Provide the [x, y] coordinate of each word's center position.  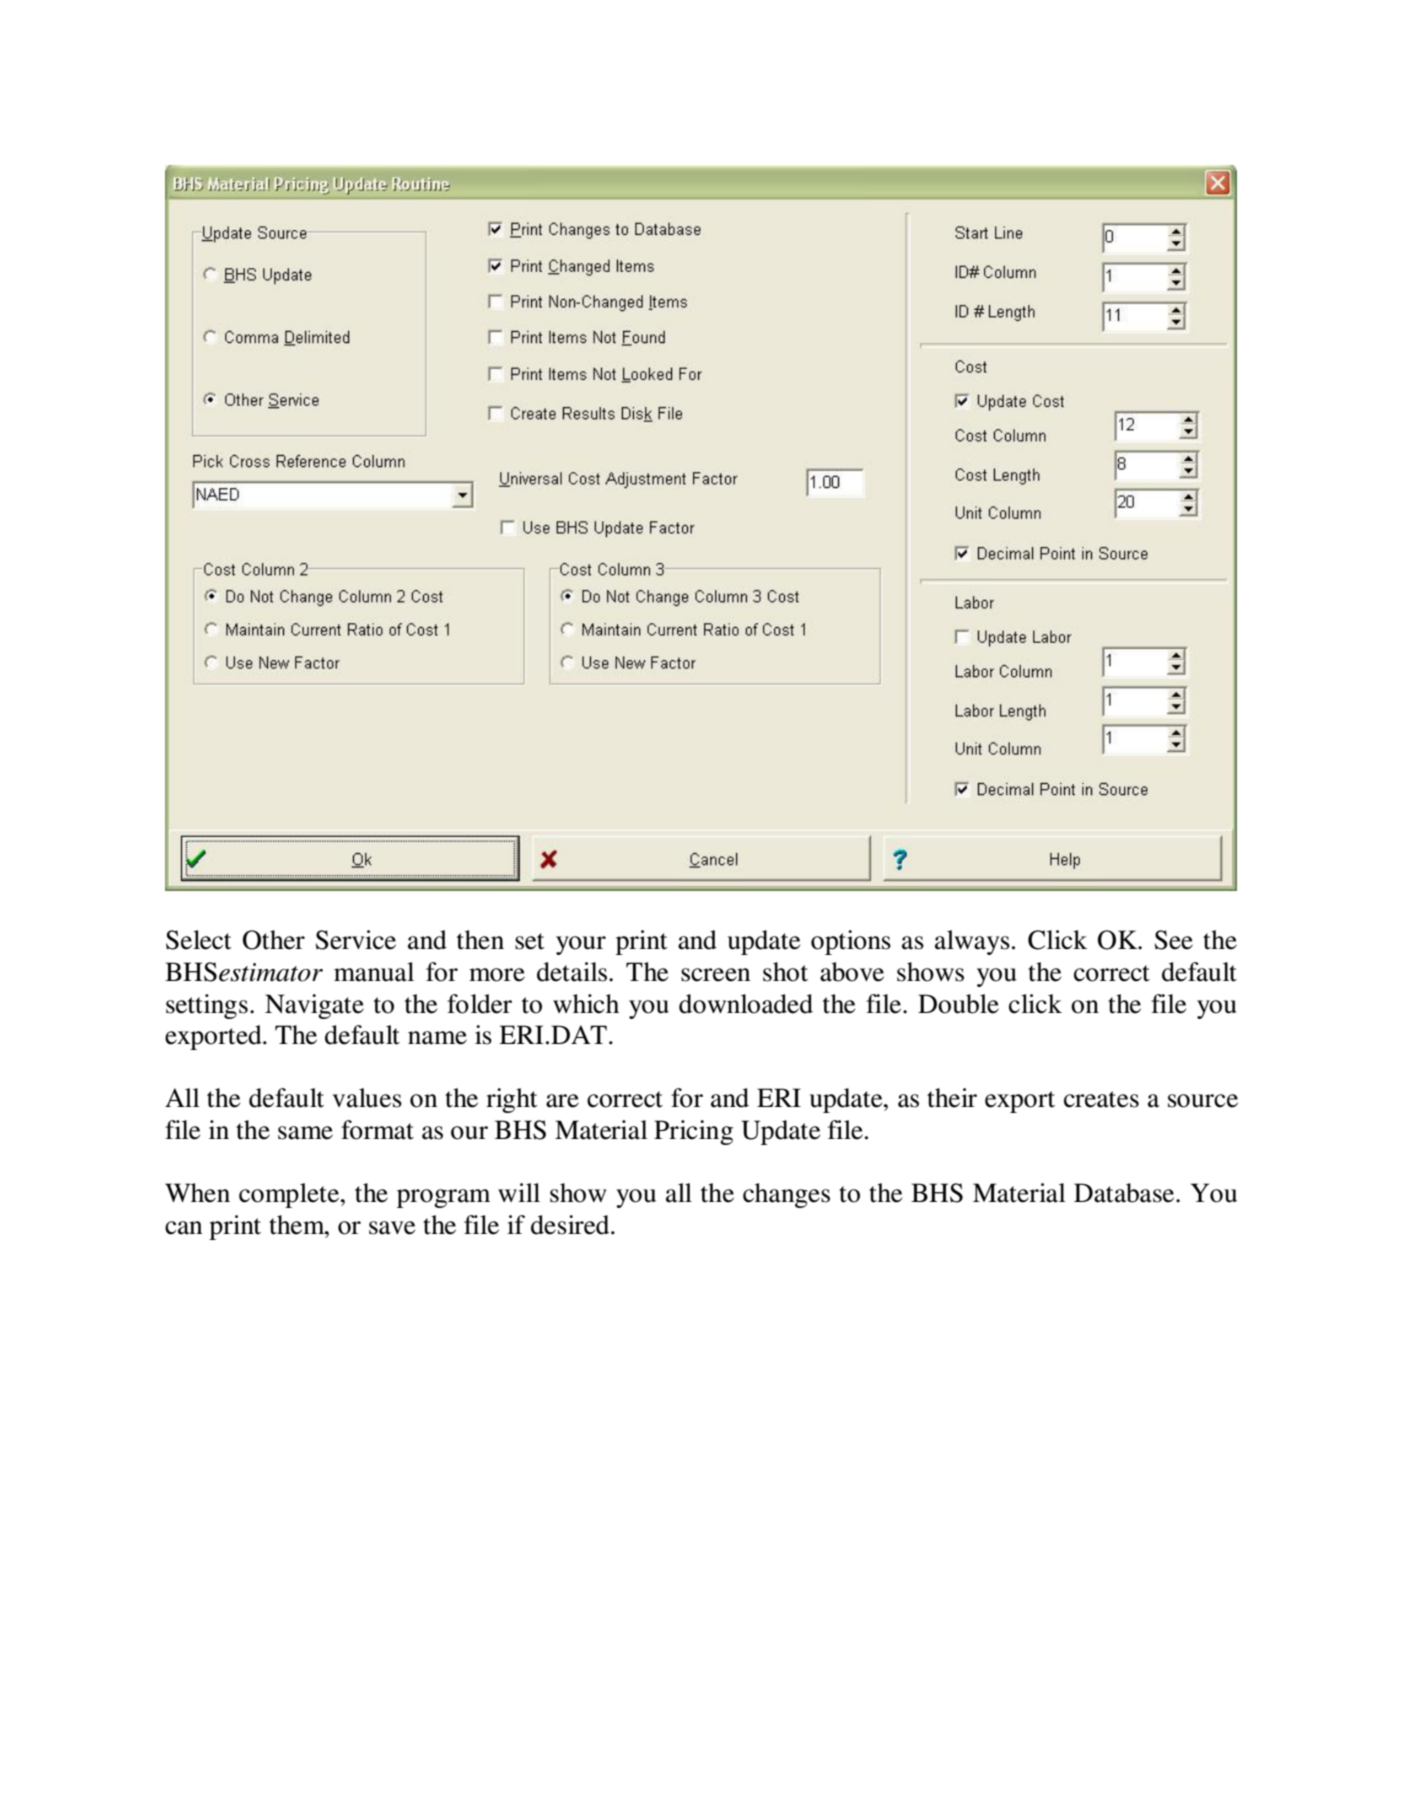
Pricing [693, 1132]
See [1174, 940]
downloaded [746, 1004]
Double [958, 1004]
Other [274, 940]
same [305, 1133]
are [562, 1101]
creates [1101, 1099]
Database [1125, 1193]
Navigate [314, 1006]
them [298, 1225]
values [367, 1098]
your [581, 945]
